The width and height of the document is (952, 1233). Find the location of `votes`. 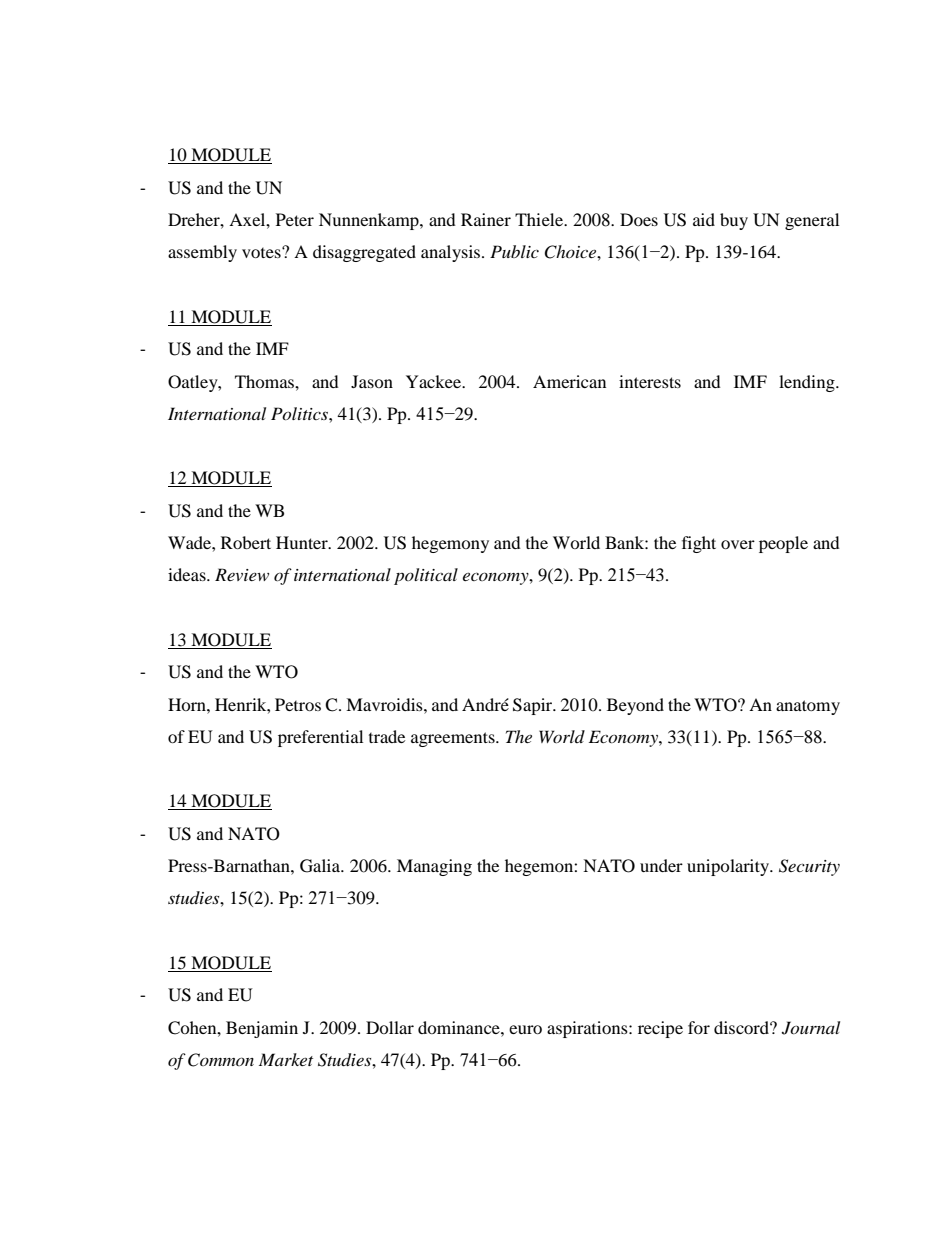

votes is located at coordinates (262, 252).
